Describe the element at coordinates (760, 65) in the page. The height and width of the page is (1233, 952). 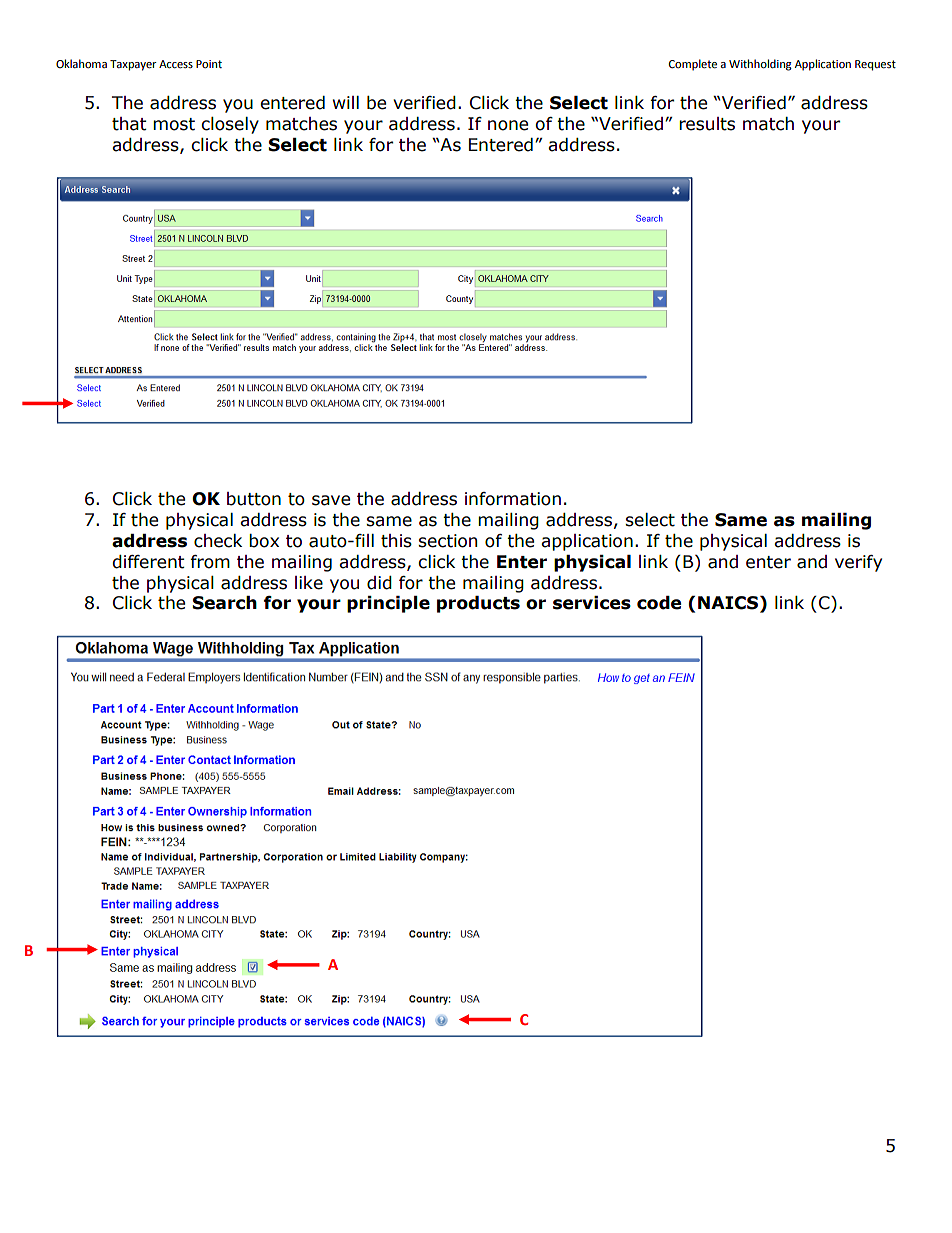
I see `Withholding` at that location.
